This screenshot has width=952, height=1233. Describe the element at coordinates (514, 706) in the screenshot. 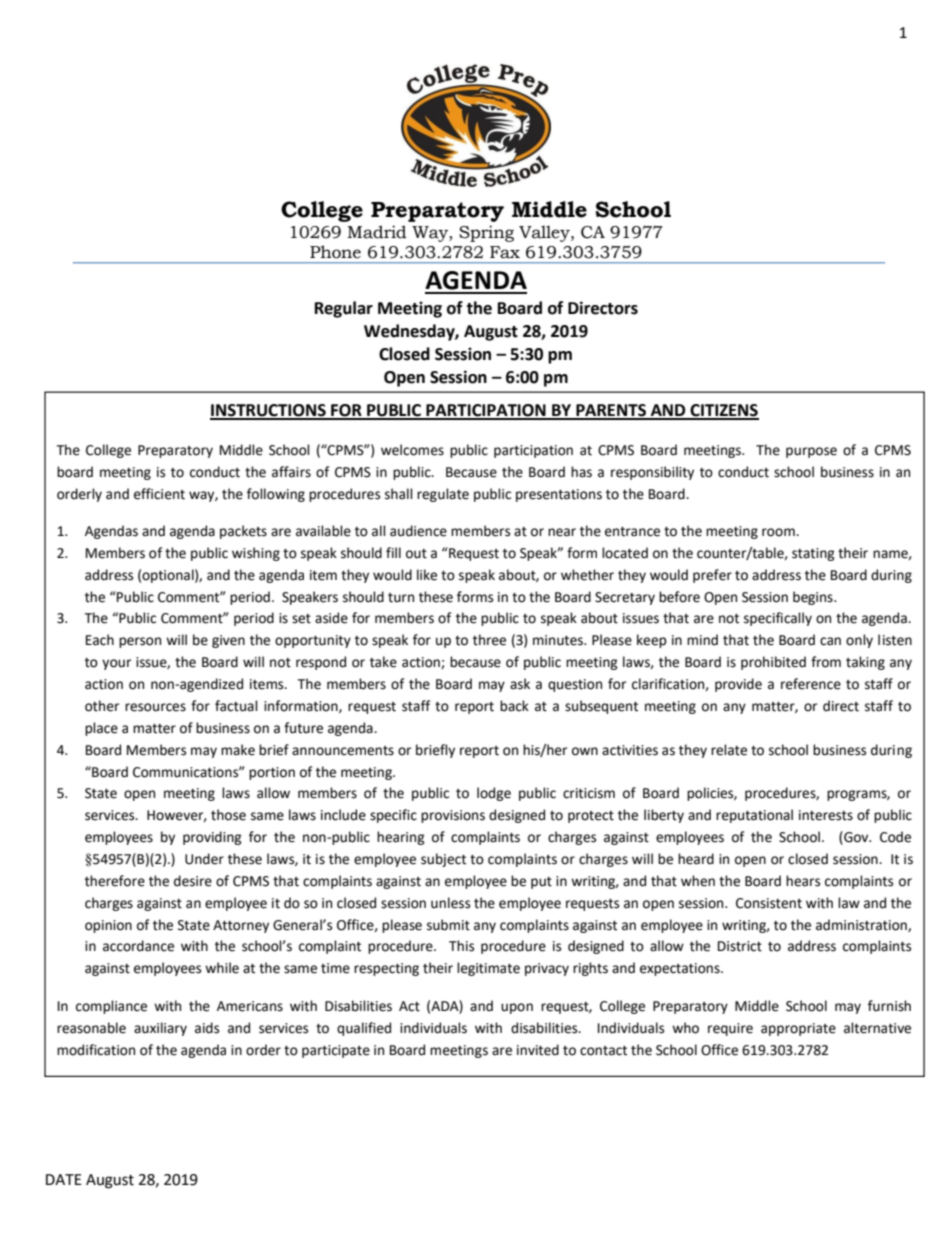

I see `back` at that location.
